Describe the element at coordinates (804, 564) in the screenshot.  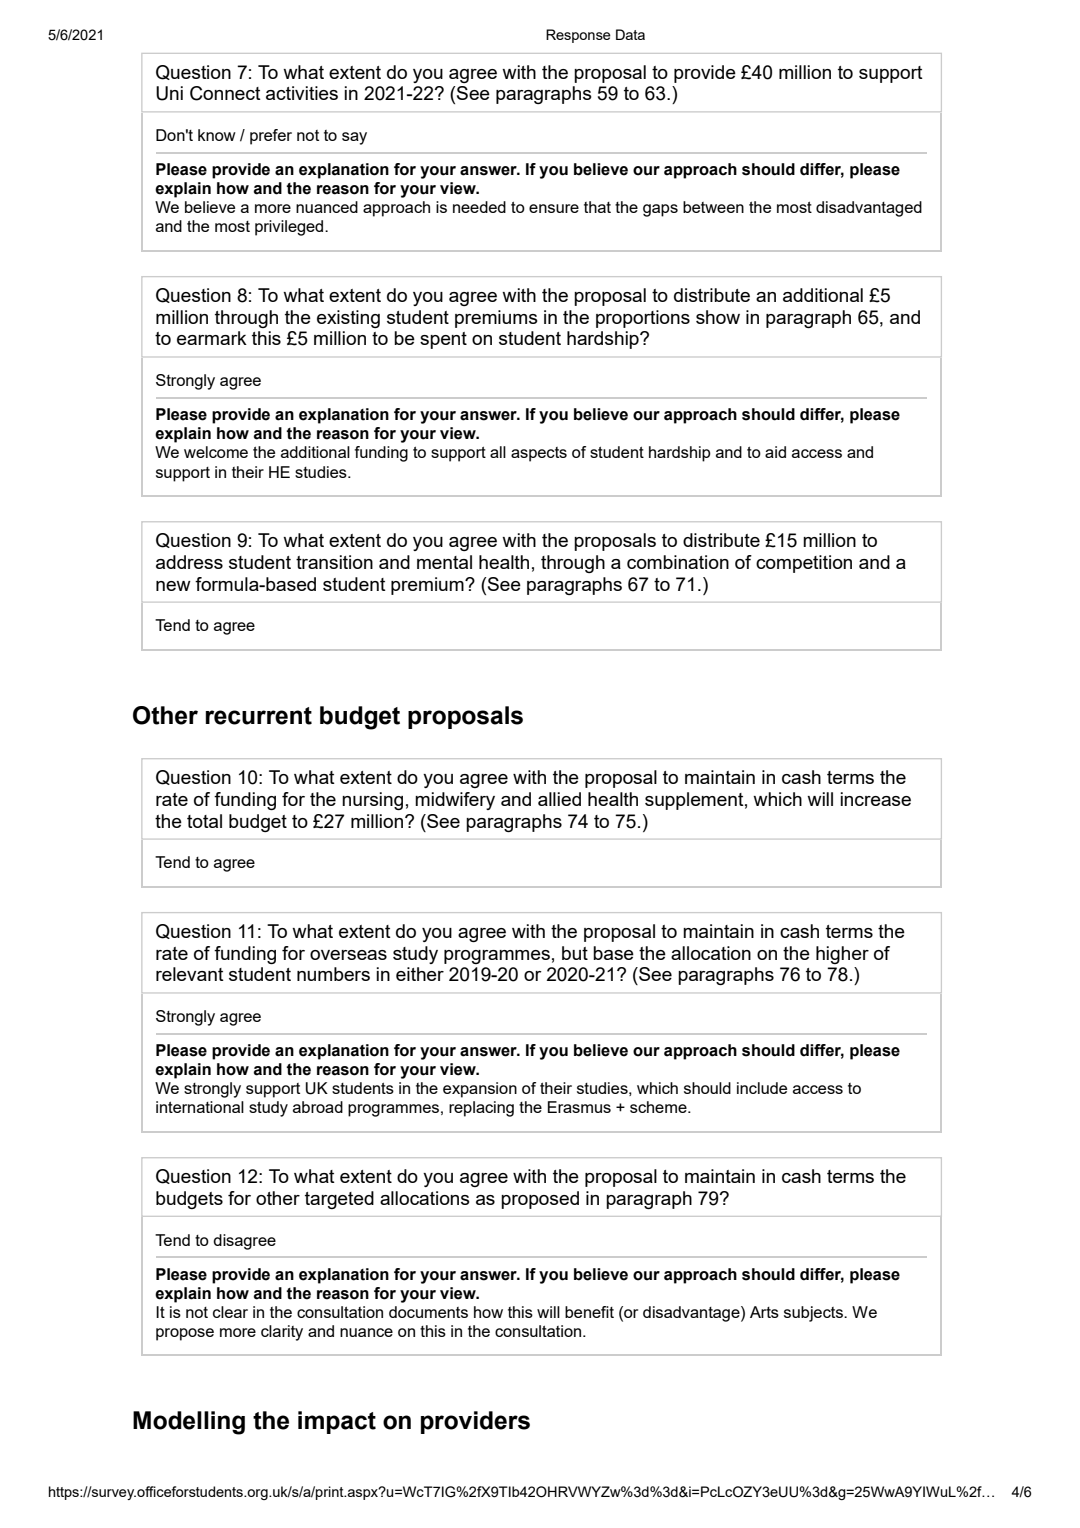
I see `competition` at that location.
